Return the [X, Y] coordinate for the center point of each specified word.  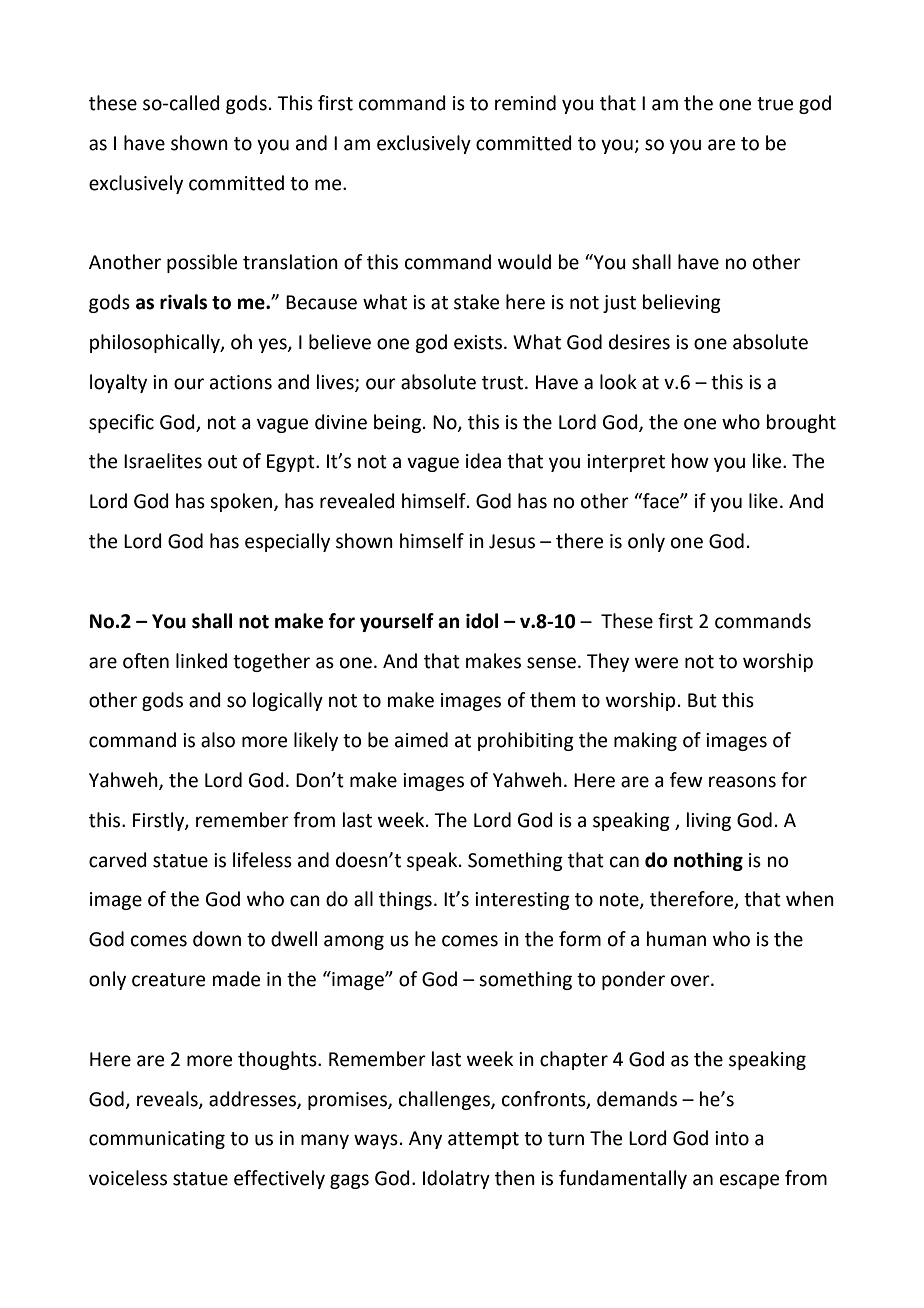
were [656, 663]
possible [202, 263]
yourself [397, 622]
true [775, 104]
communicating [157, 1140]
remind [525, 103]
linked [201, 661]
